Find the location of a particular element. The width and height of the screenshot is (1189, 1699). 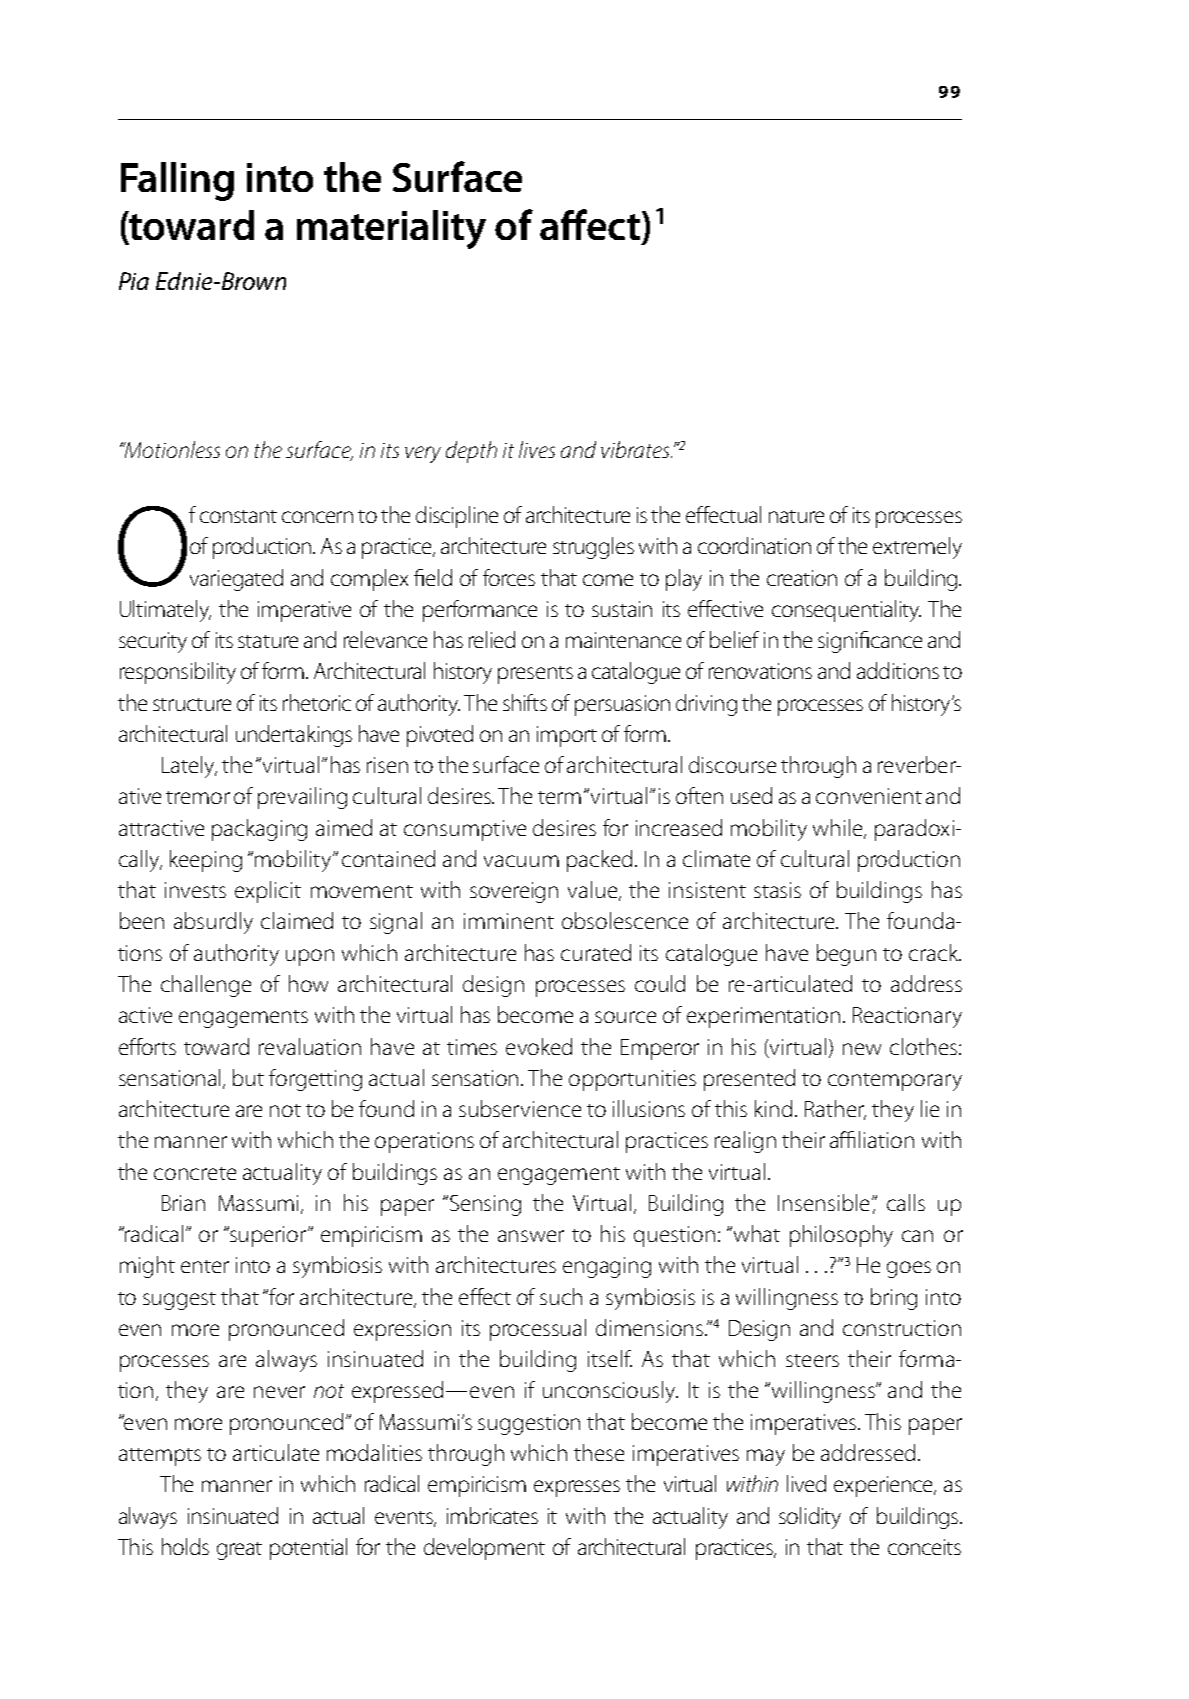

nature is located at coordinates (796, 516).
